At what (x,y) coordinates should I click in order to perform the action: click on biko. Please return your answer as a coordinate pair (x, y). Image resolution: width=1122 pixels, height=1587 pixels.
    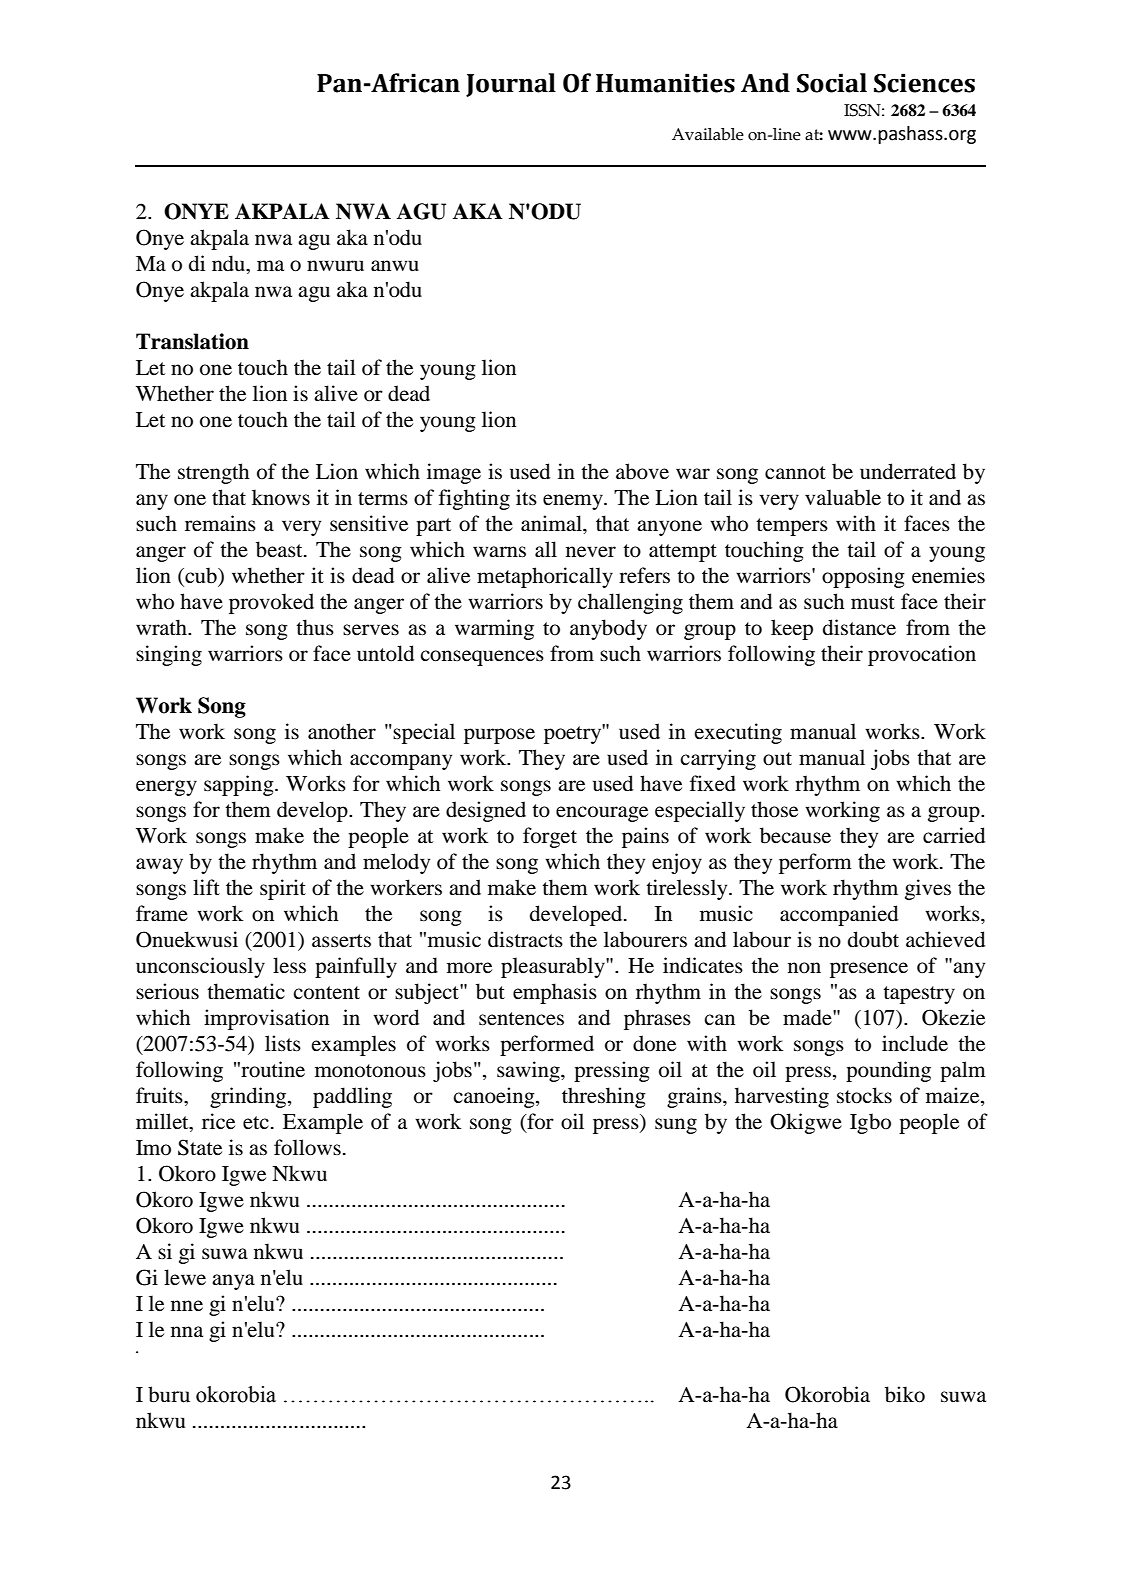
    Looking at the image, I should click on (905, 1394).
